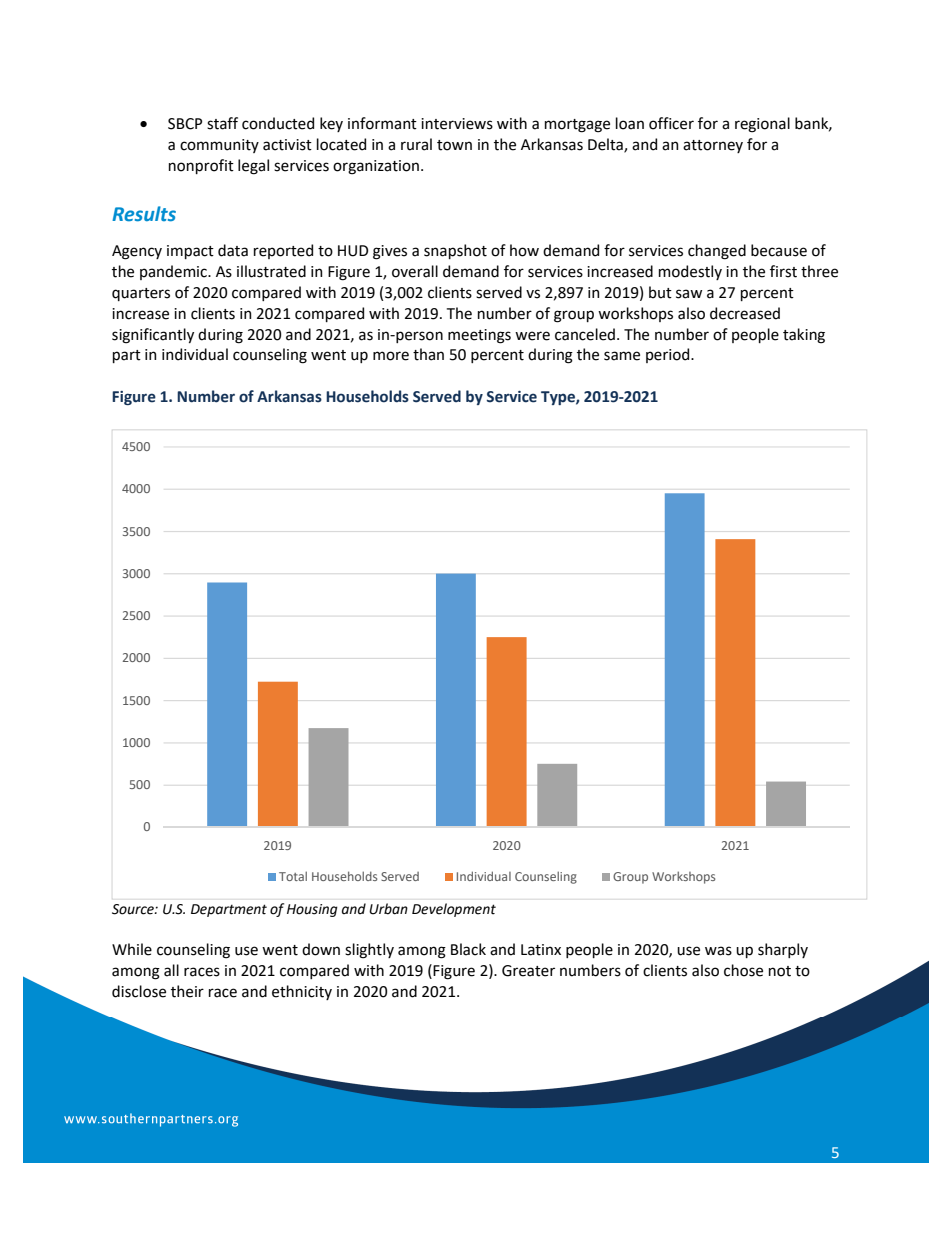 The height and width of the screenshot is (1233, 952). I want to click on Total, so click(293, 876).
